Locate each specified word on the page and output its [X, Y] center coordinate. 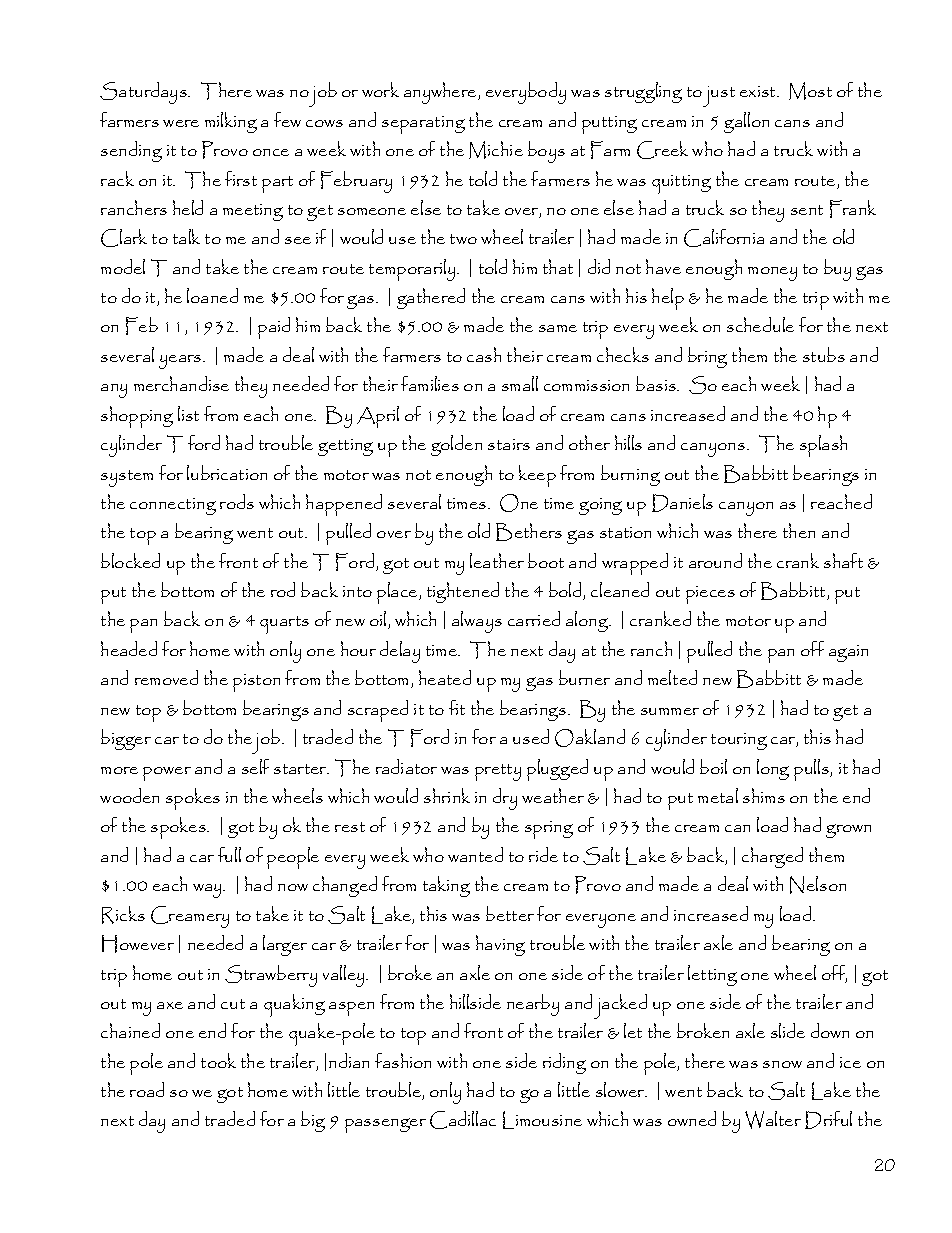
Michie [496, 150]
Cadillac [463, 1120]
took [218, 1060]
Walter [773, 1120]
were [181, 123]
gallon [746, 122]
